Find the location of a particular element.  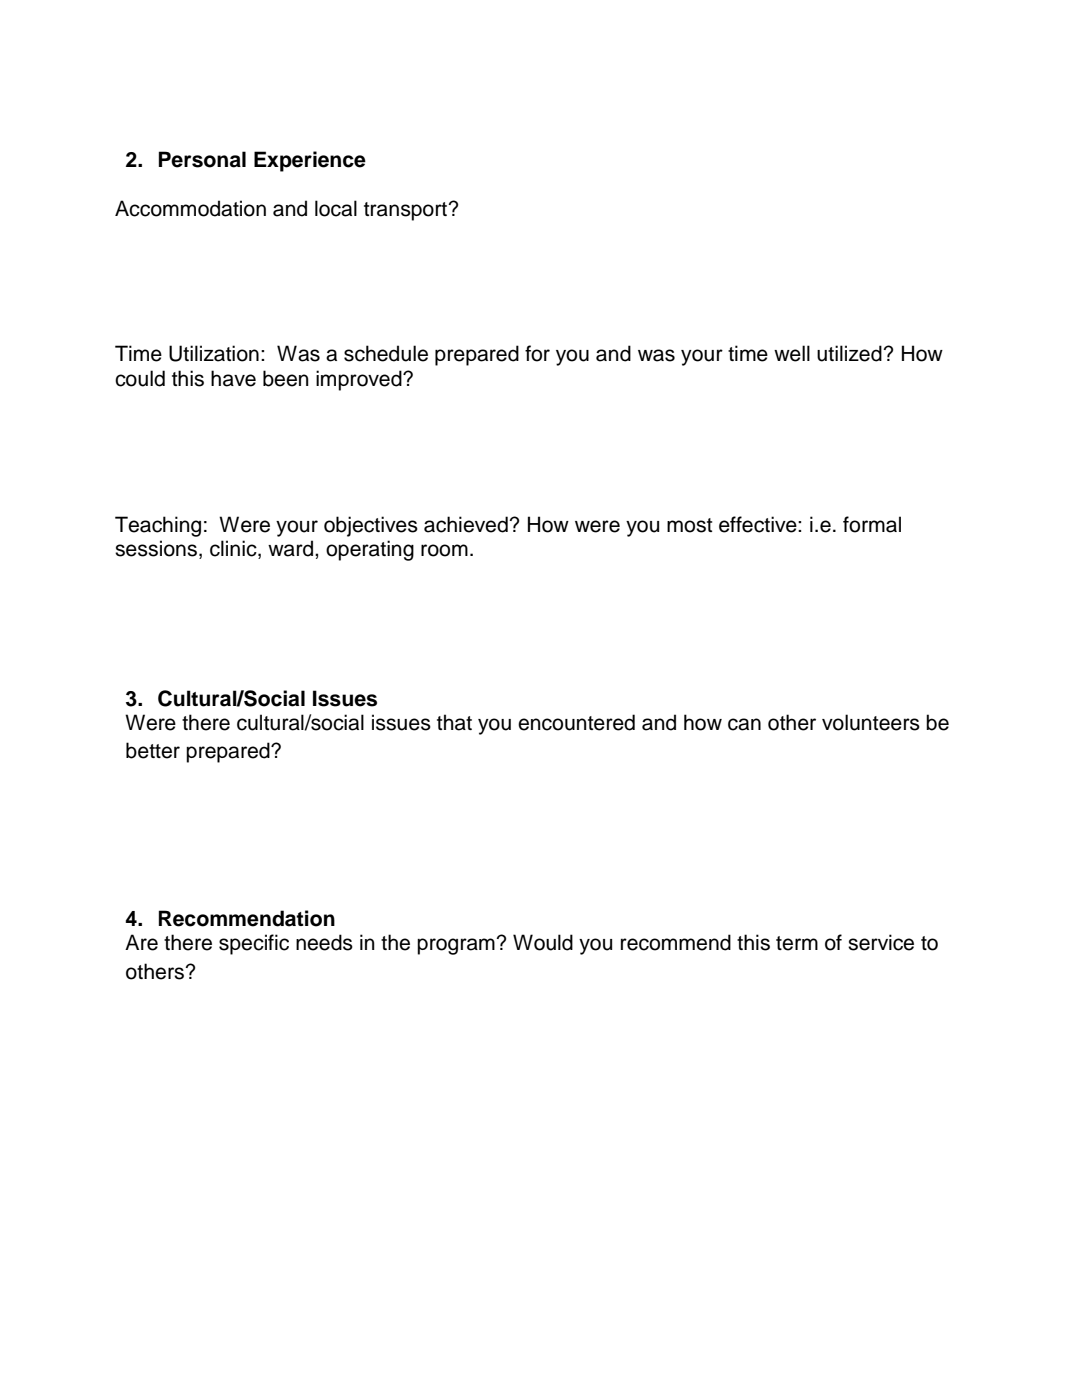

room is located at coordinates (444, 550).
